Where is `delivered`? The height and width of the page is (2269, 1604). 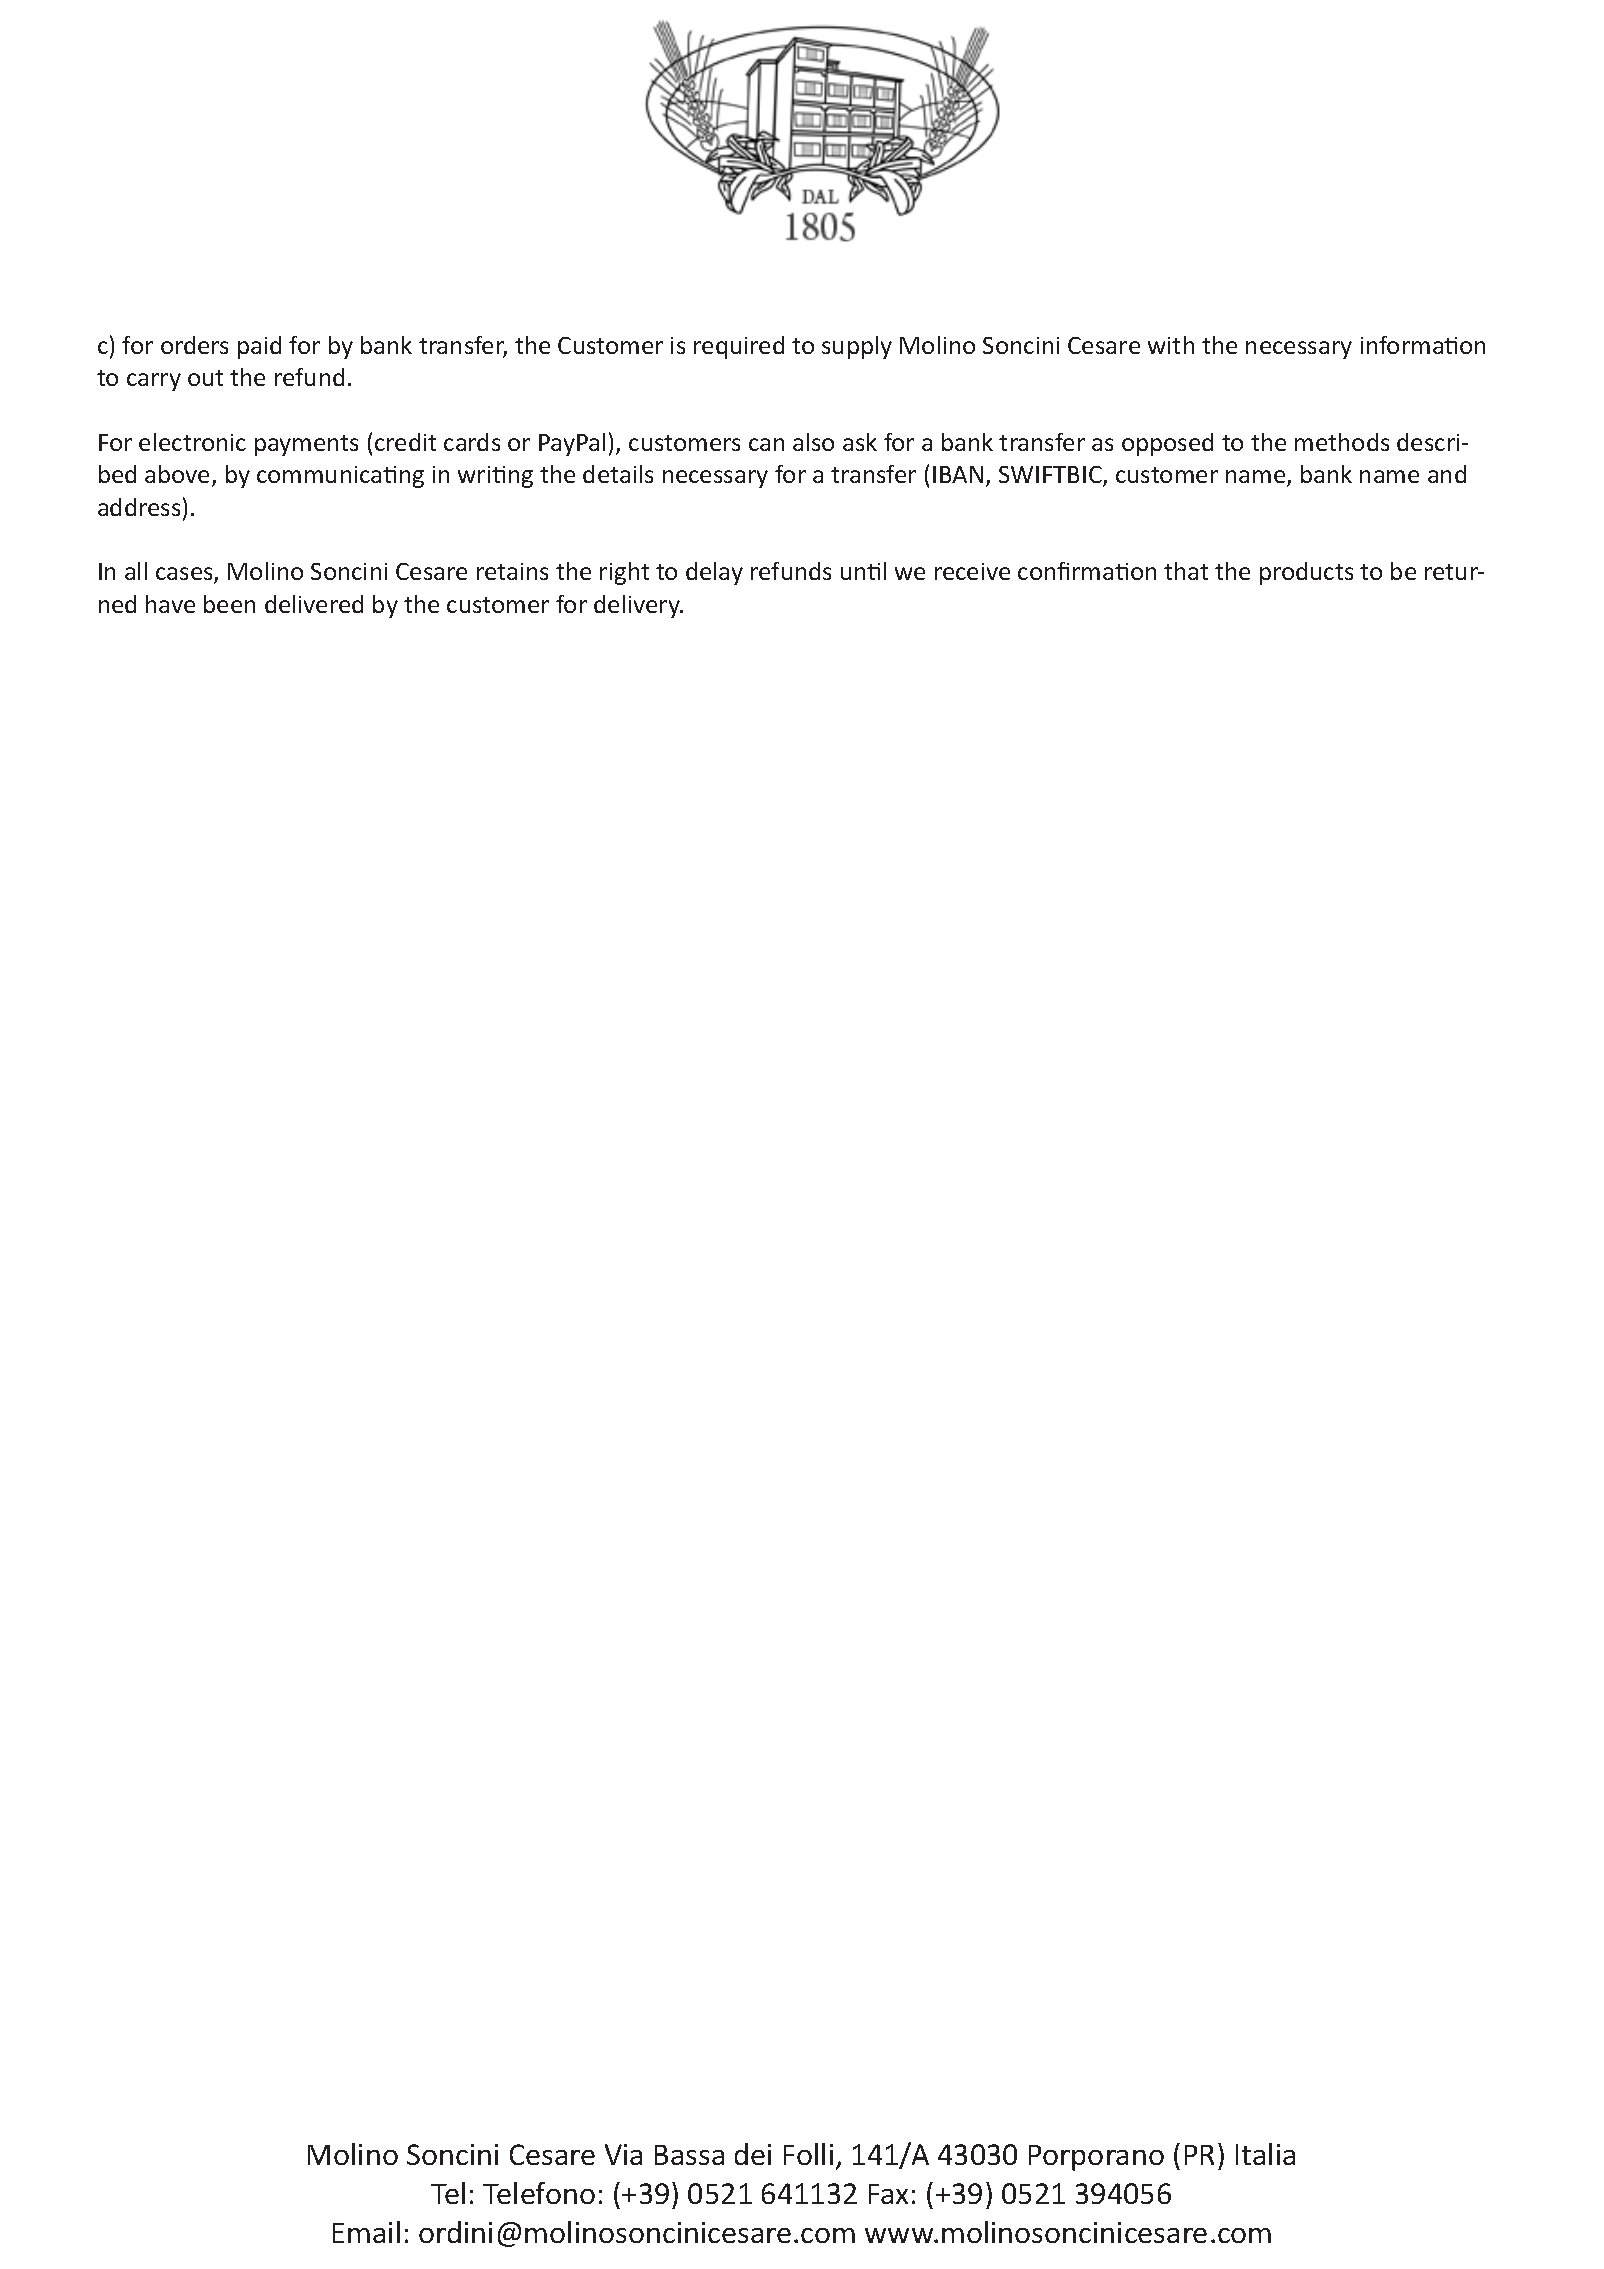
delivered is located at coordinates (314, 604).
